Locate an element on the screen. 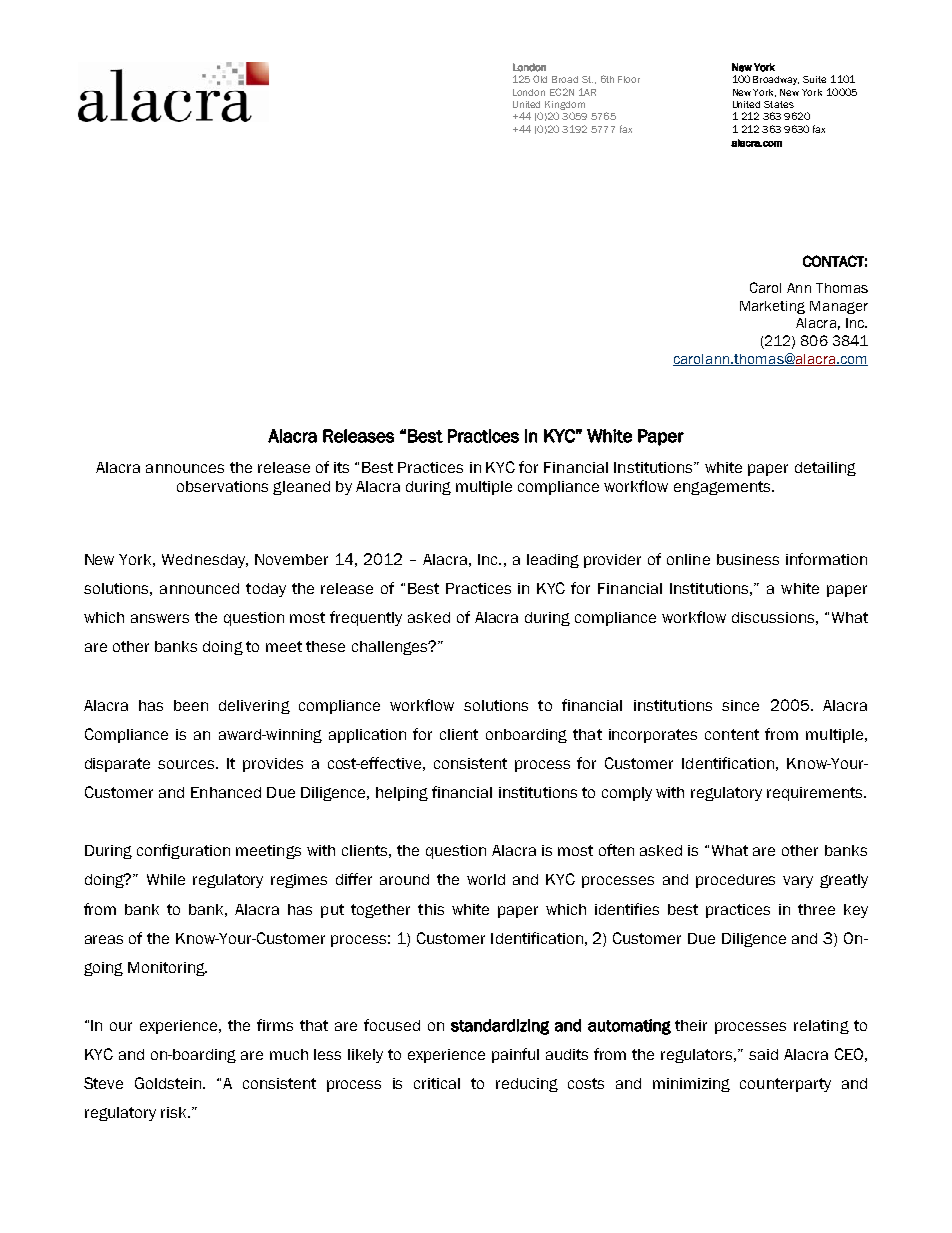 The height and width of the screenshot is (1233, 952). announces is located at coordinates (185, 468).
